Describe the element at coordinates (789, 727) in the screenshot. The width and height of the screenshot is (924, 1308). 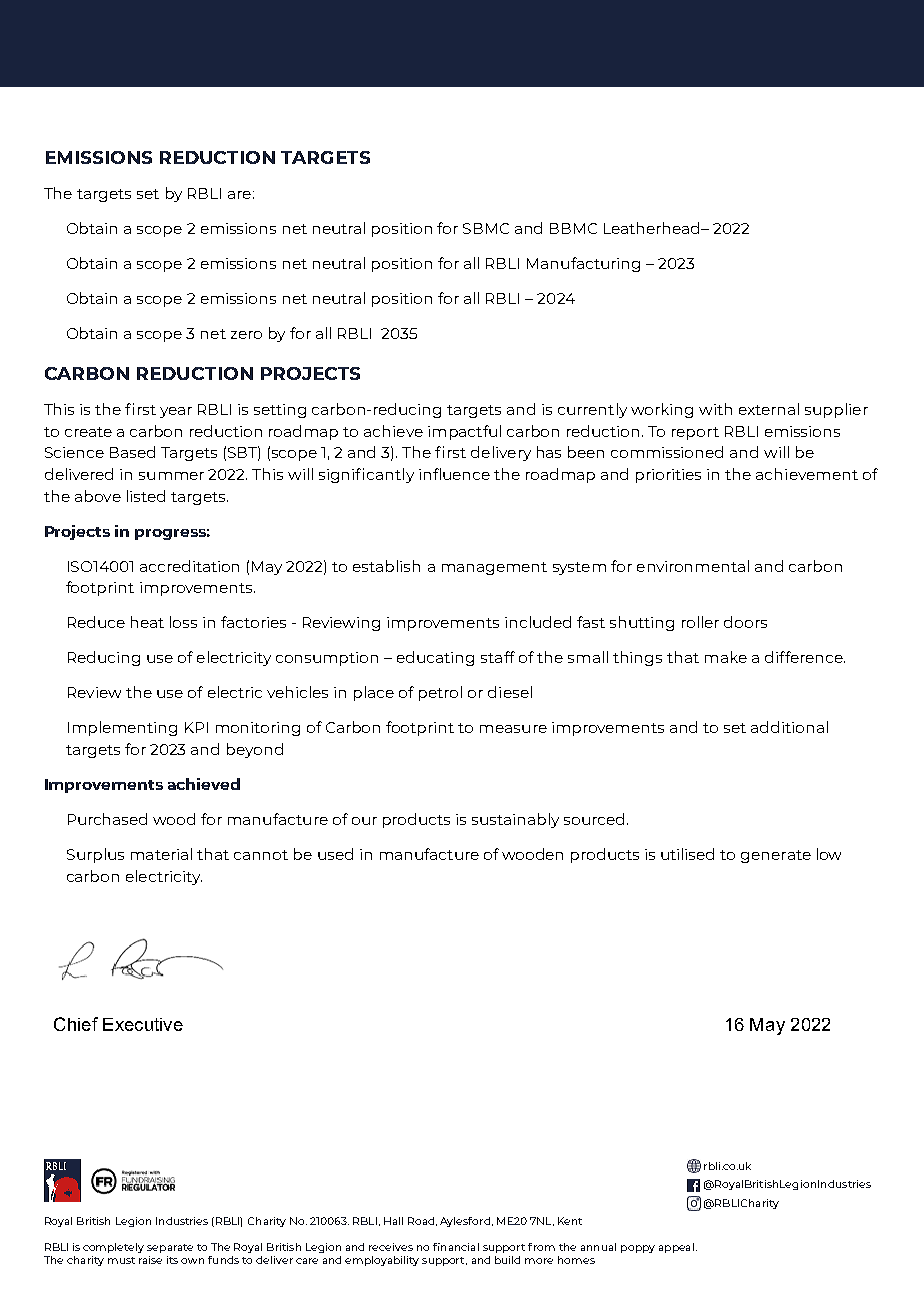
I see `additional` at that location.
